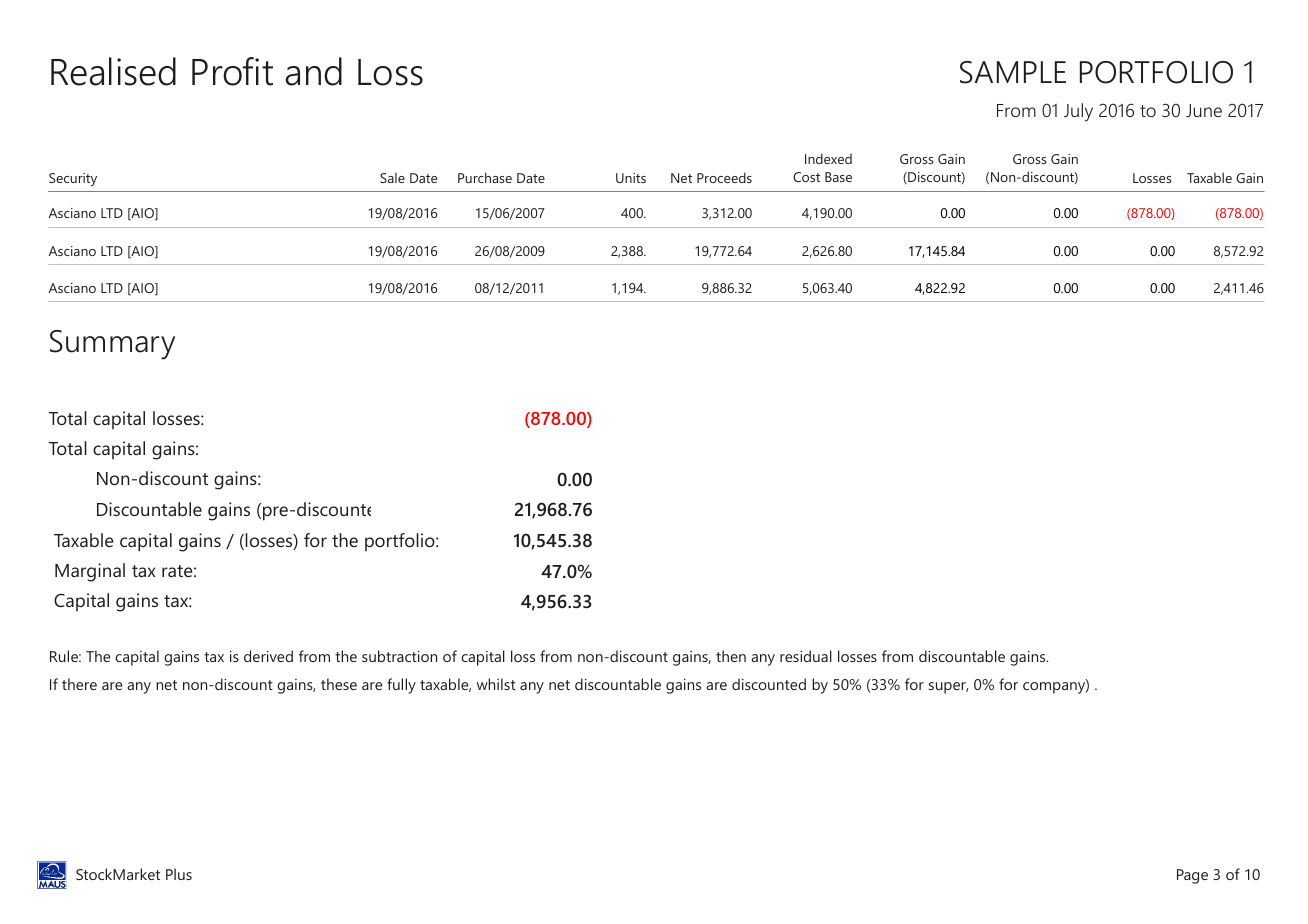 This screenshot has height=924, width=1308. I want to click on then, so click(731, 656).
